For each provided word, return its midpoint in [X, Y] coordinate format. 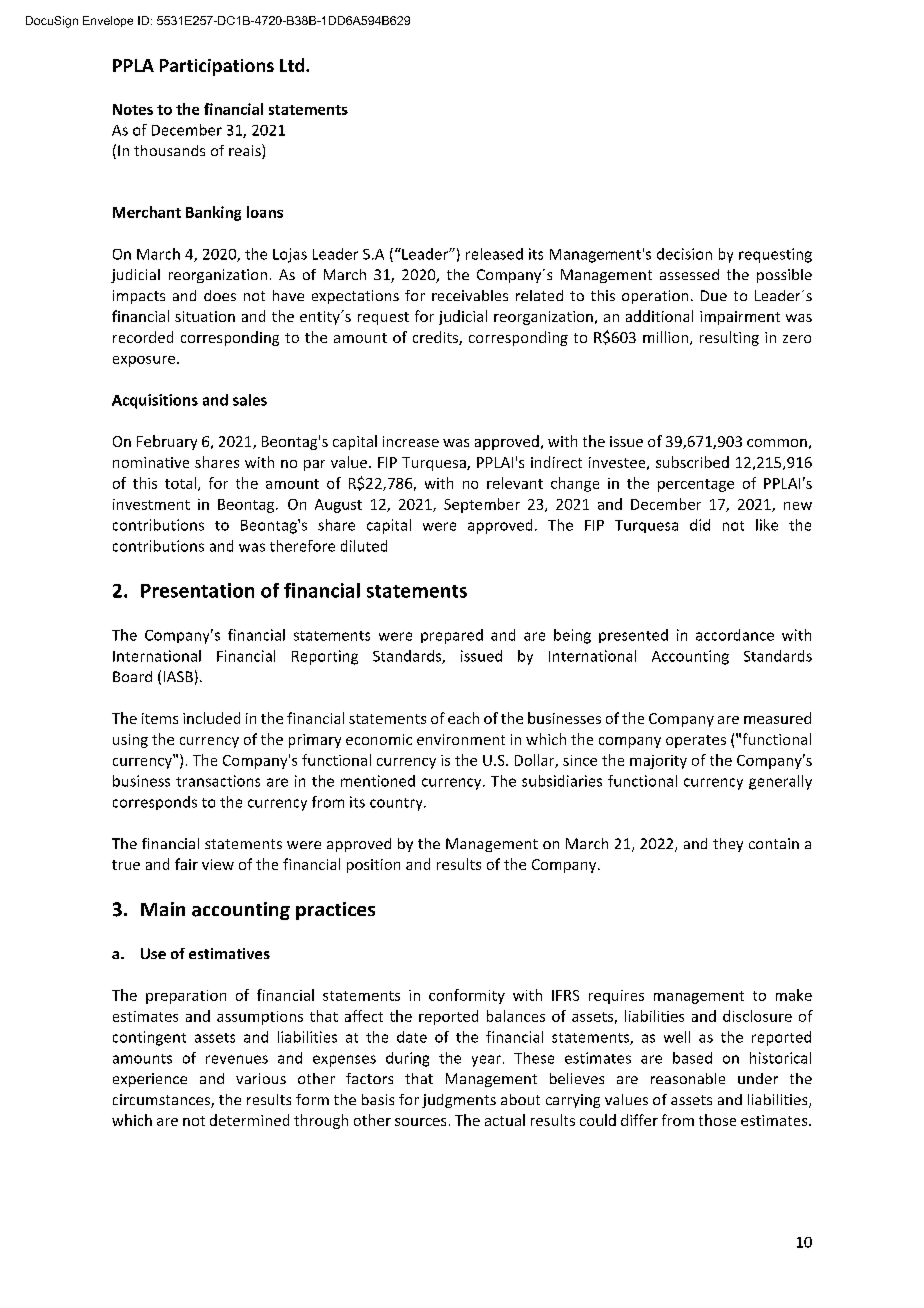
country [397, 804]
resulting [729, 338]
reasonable [688, 1078]
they [728, 845]
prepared [452, 636]
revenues [237, 1059]
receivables [470, 295]
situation [205, 316]
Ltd [292, 65]
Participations [217, 67]
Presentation [197, 590]
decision [684, 254]
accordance [735, 635]
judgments [459, 1101]
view [218, 864]
